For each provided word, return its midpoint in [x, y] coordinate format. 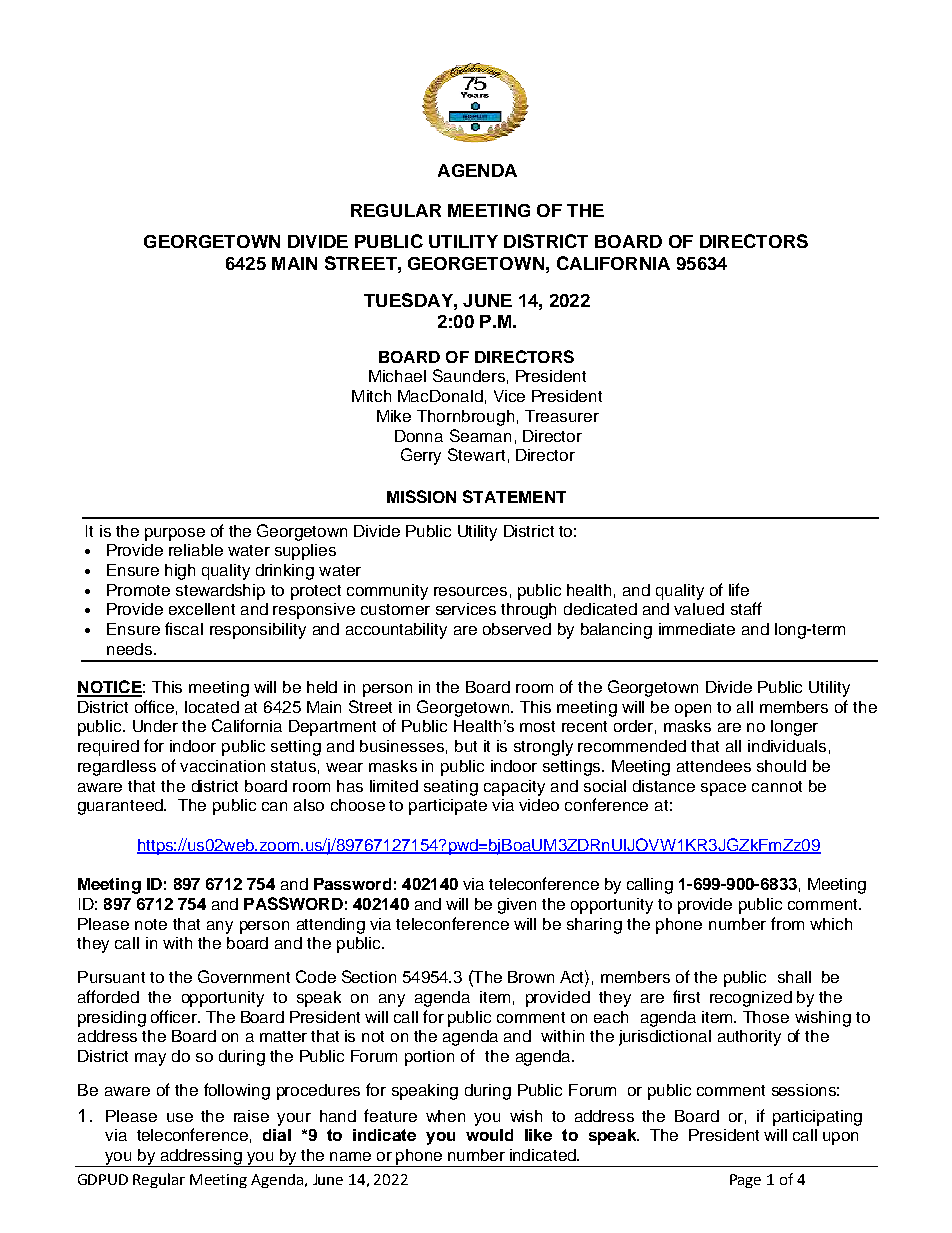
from [787, 923]
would [489, 1135]
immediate [697, 629]
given [517, 906]
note [151, 924]
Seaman [480, 435]
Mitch [371, 396]
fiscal [184, 628]
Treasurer [562, 416]
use [180, 1117]
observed [517, 629]
